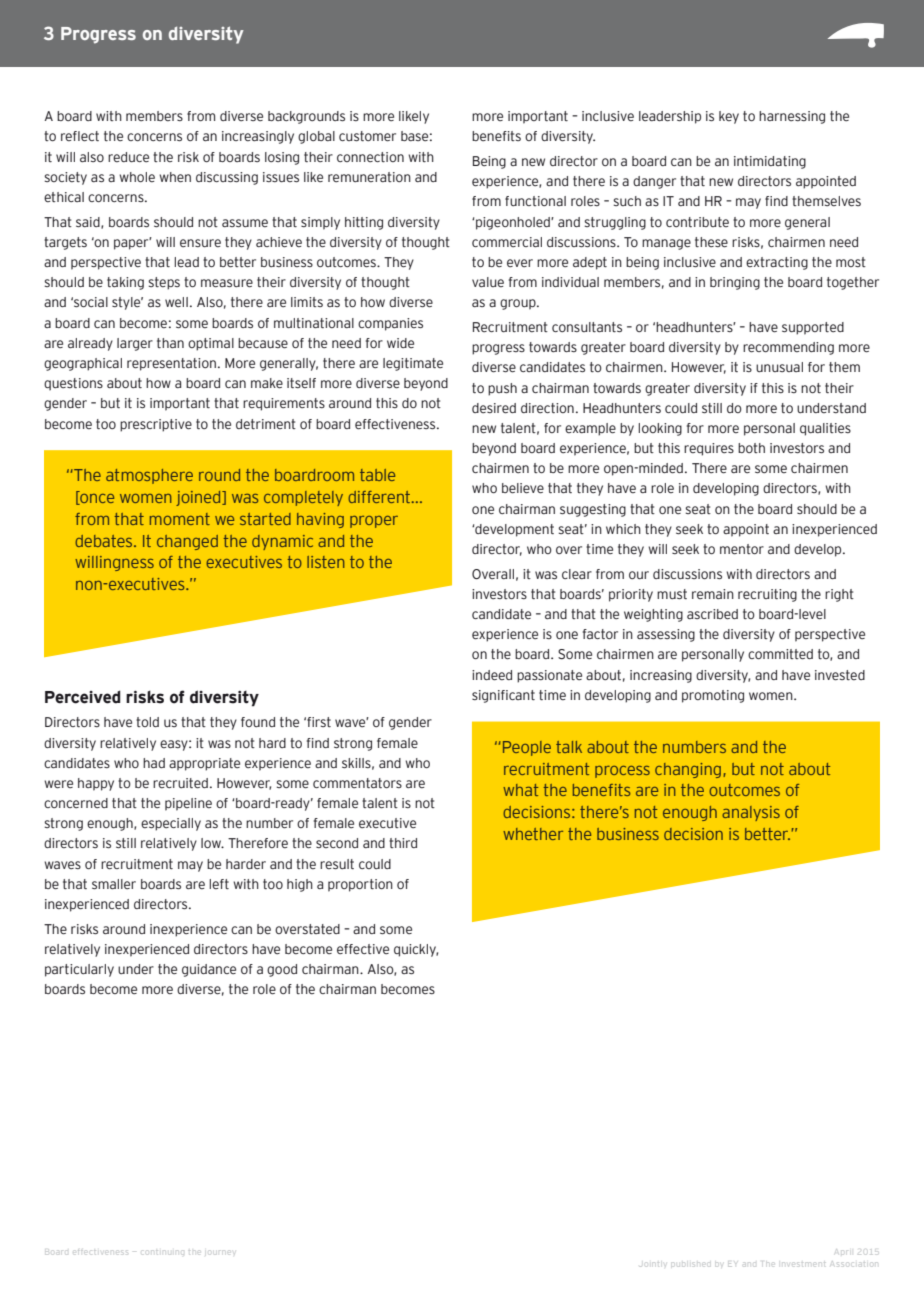 This screenshot has height=1308, width=924. What do you see at coordinates (209, 970) in the screenshot?
I see `guidance` at bounding box center [209, 970].
